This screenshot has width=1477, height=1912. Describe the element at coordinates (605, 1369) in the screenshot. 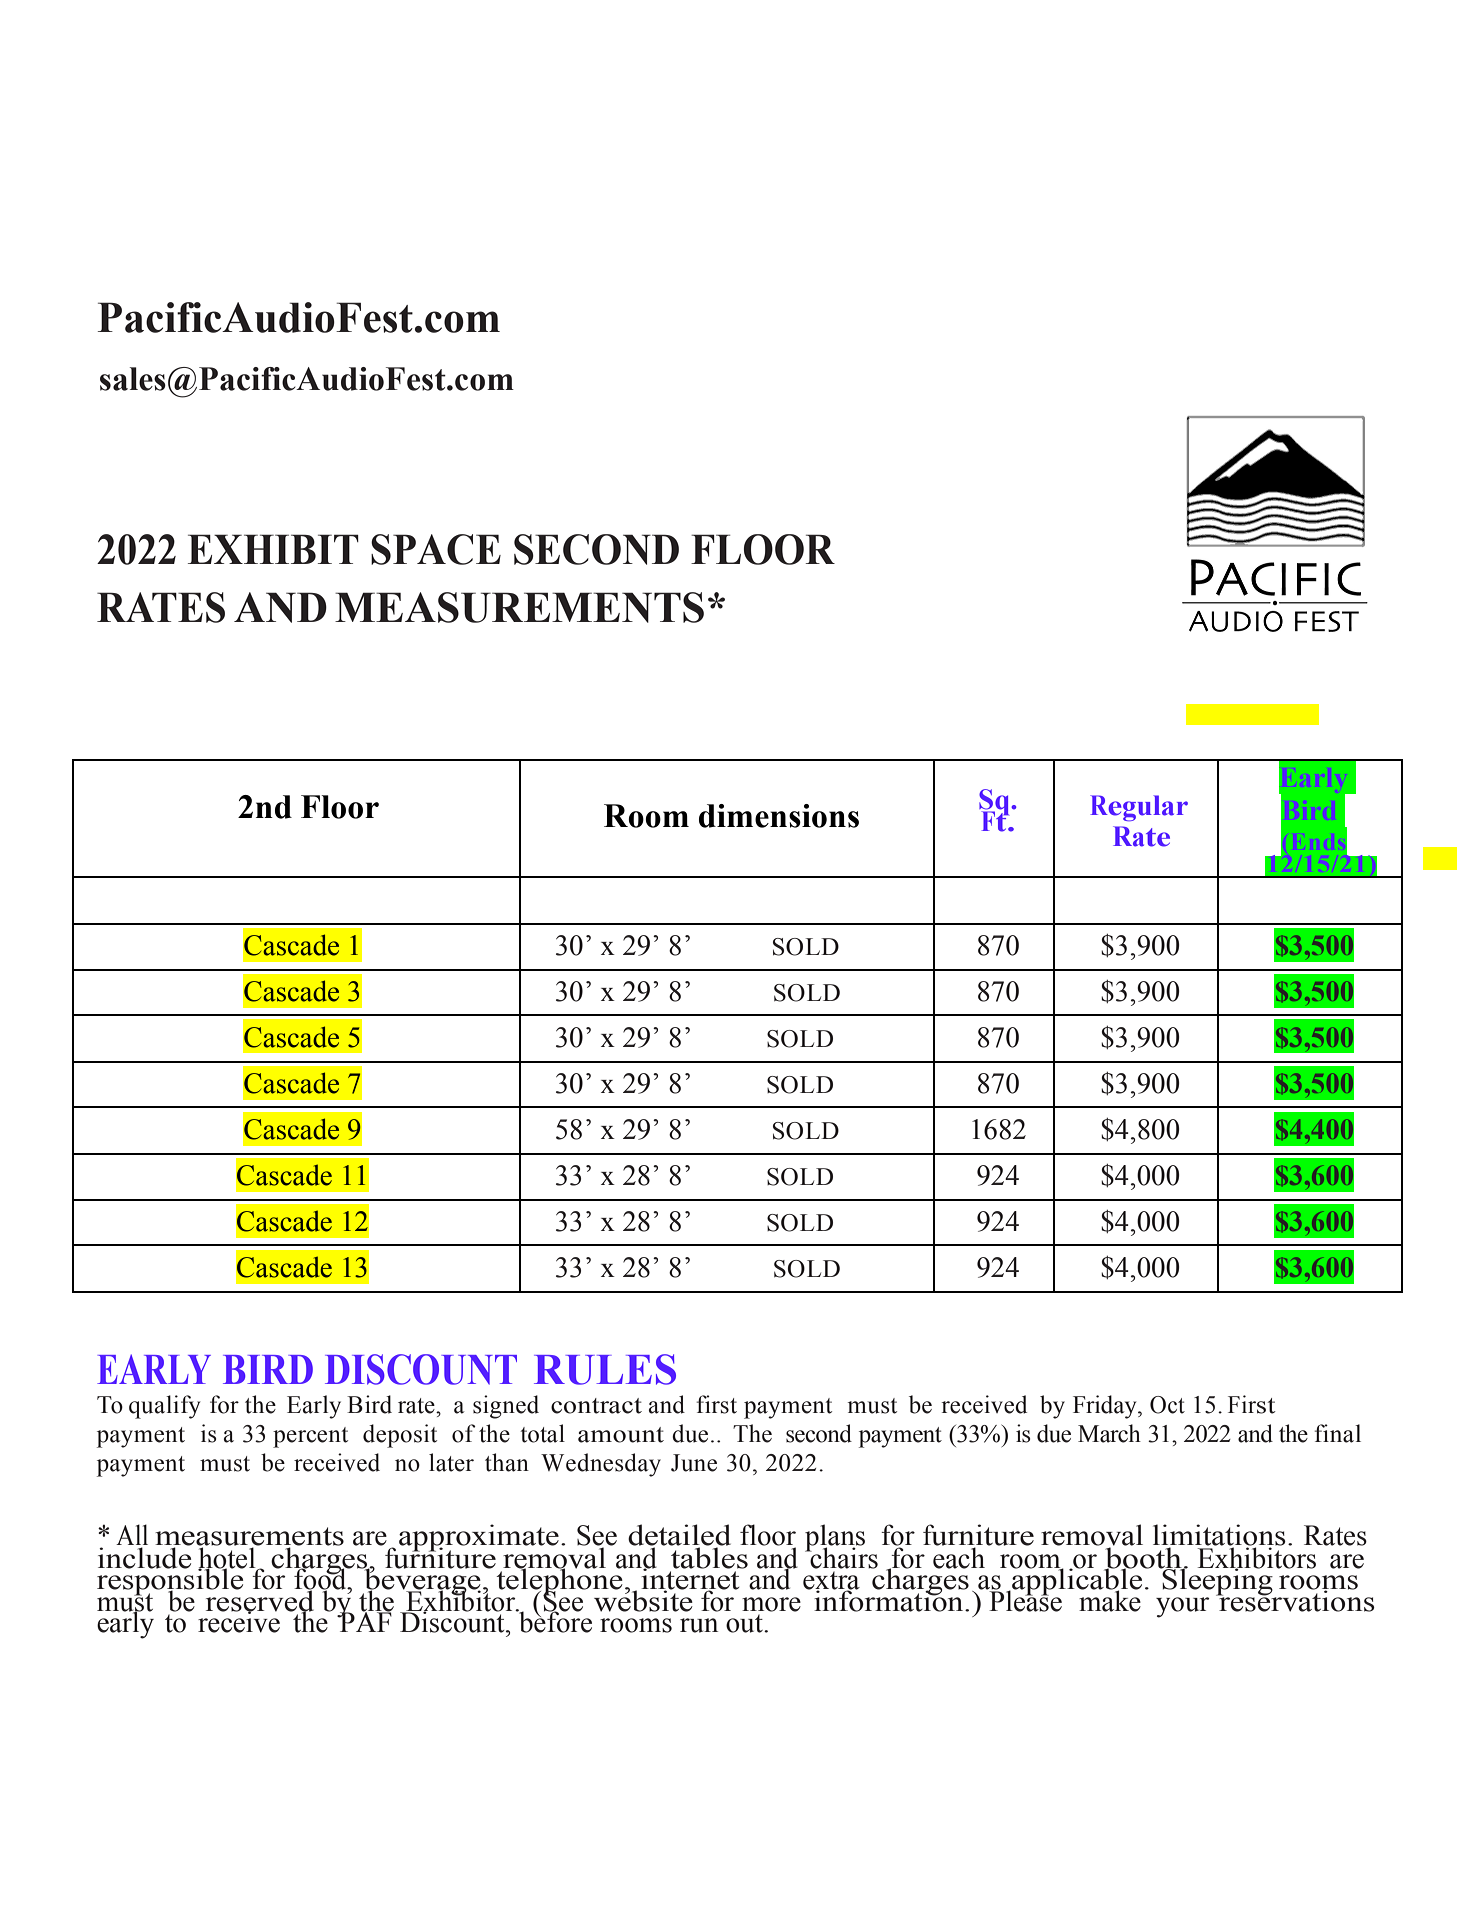

I see `RULES` at that location.
